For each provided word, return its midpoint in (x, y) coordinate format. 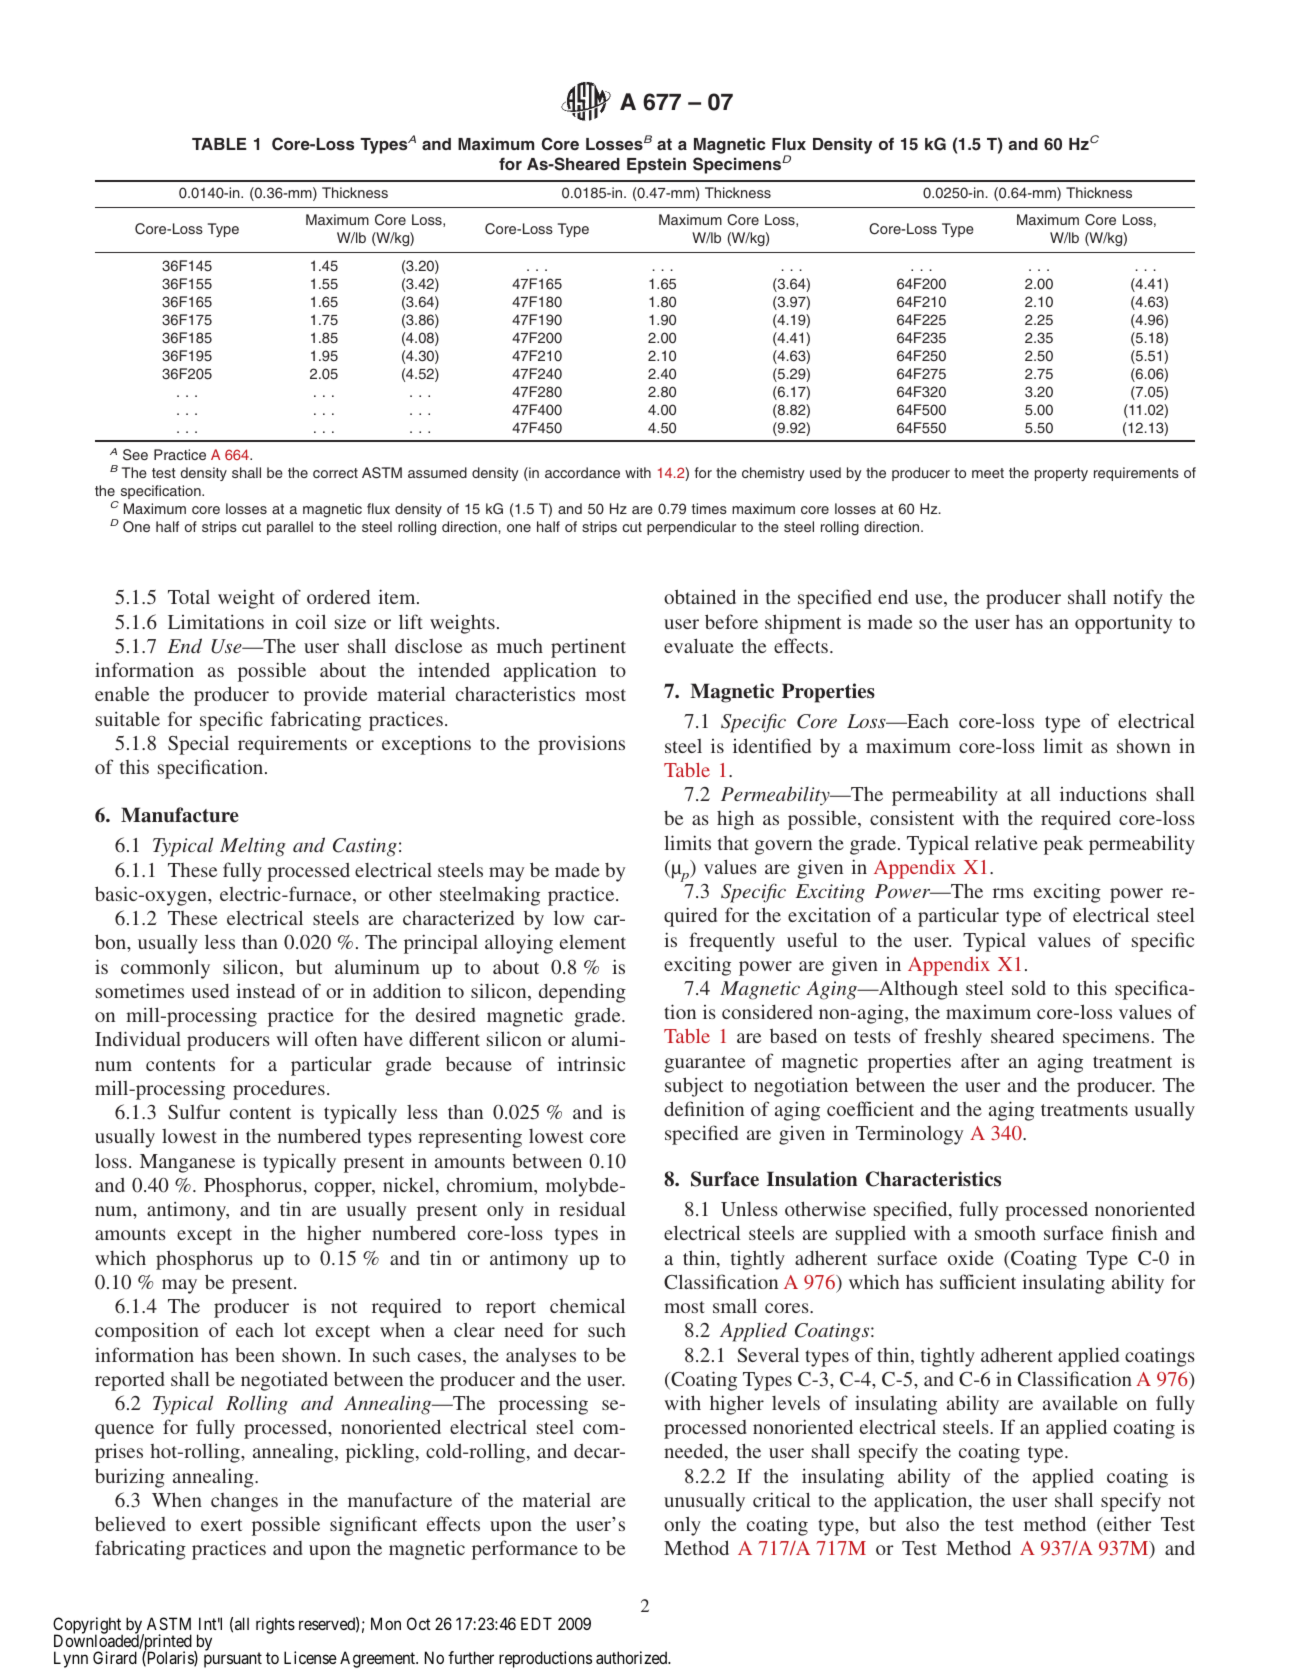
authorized (633, 1657)
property (1061, 474)
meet (988, 473)
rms (1008, 893)
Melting (253, 847)
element (593, 942)
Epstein (656, 165)
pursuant (233, 1660)
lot (295, 1330)
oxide (971, 1258)
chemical (587, 1305)
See (135, 455)
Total (189, 597)
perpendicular (691, 528)
